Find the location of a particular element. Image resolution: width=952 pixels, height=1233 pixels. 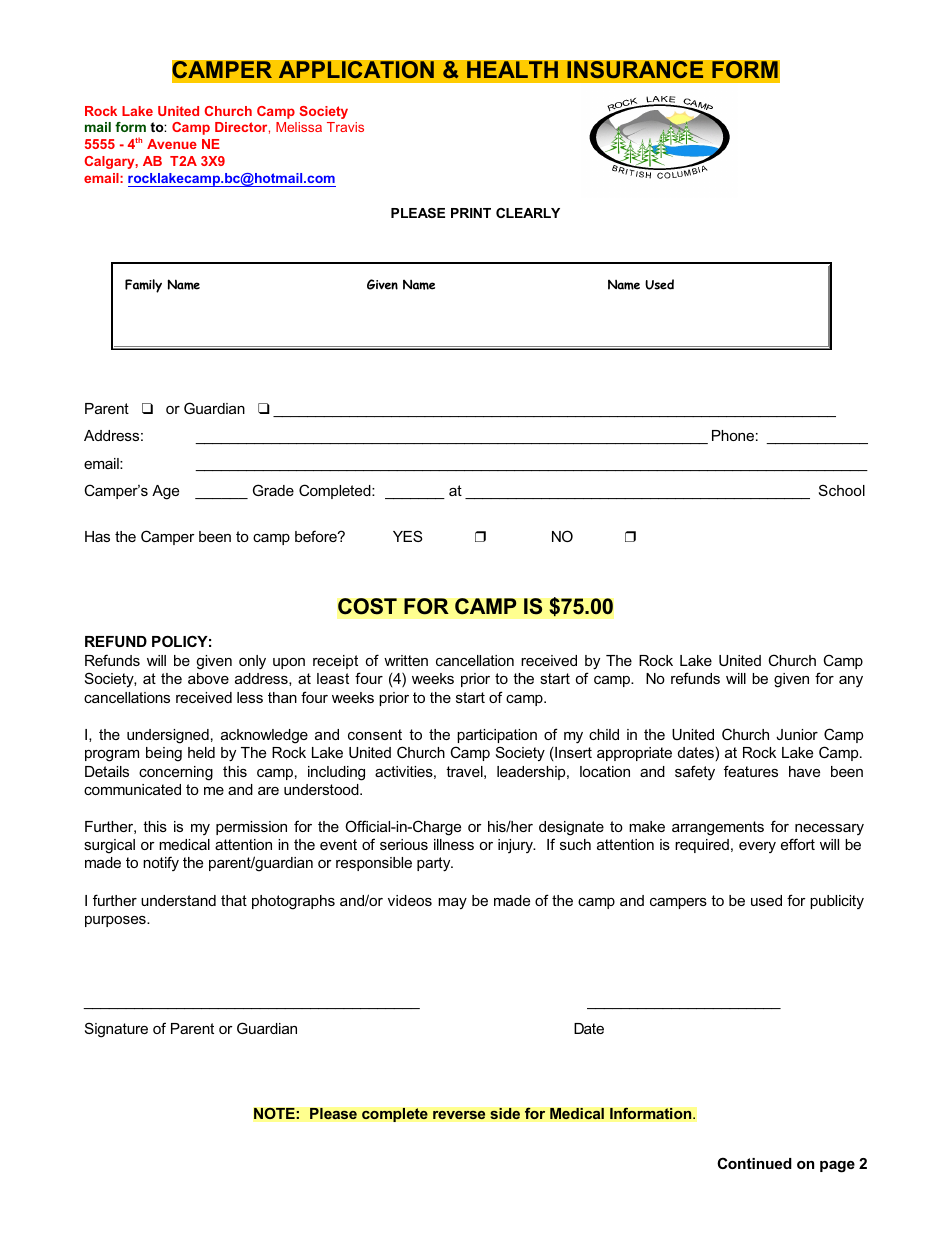

CLEARLY is located at coordinates (528, 213).
